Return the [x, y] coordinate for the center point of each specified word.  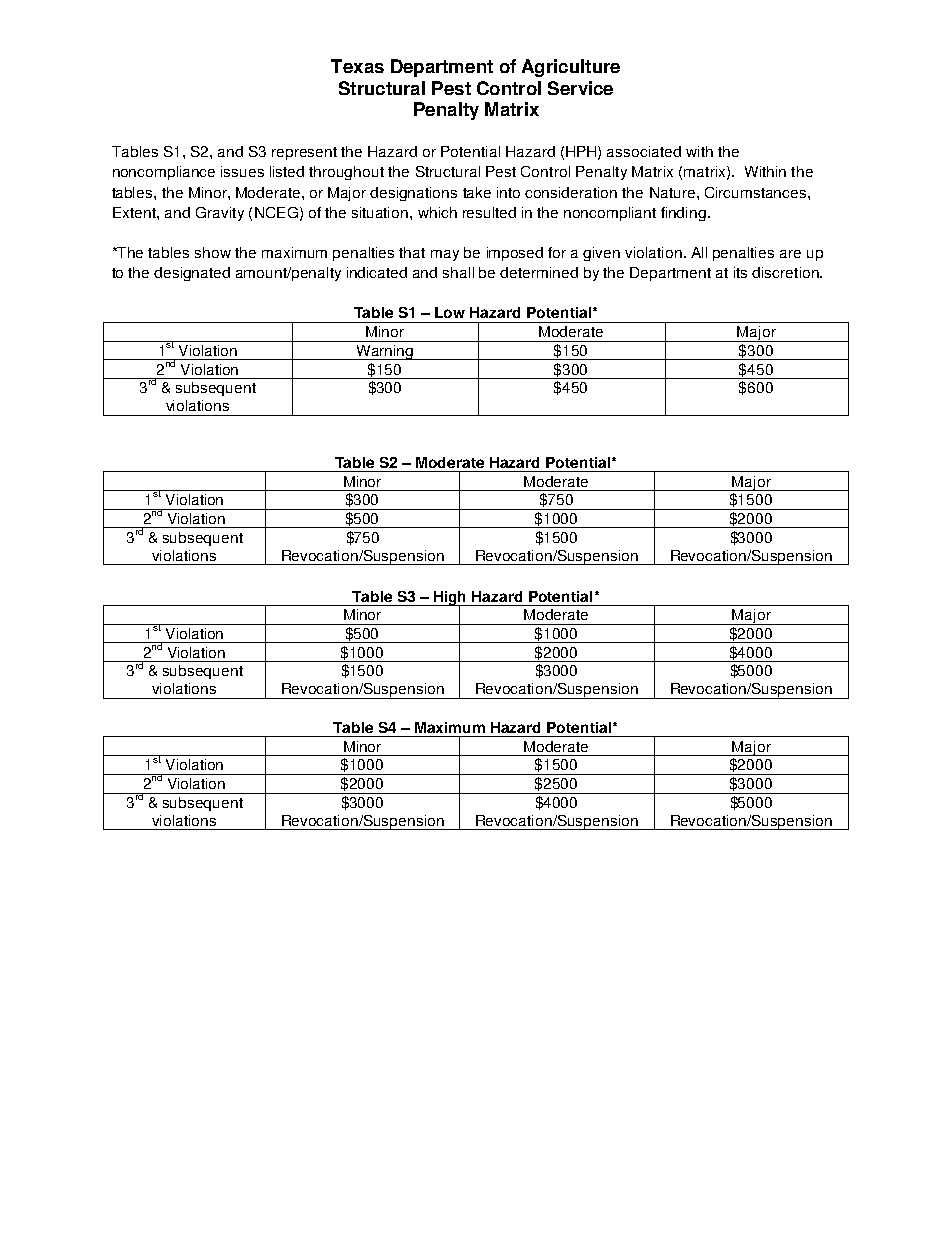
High [450, 599]
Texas [357, 66]
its [740, 272]
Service [580, 88]
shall [458, 272]
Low [450, 312]
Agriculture [571, 68]
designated [192, 274]
